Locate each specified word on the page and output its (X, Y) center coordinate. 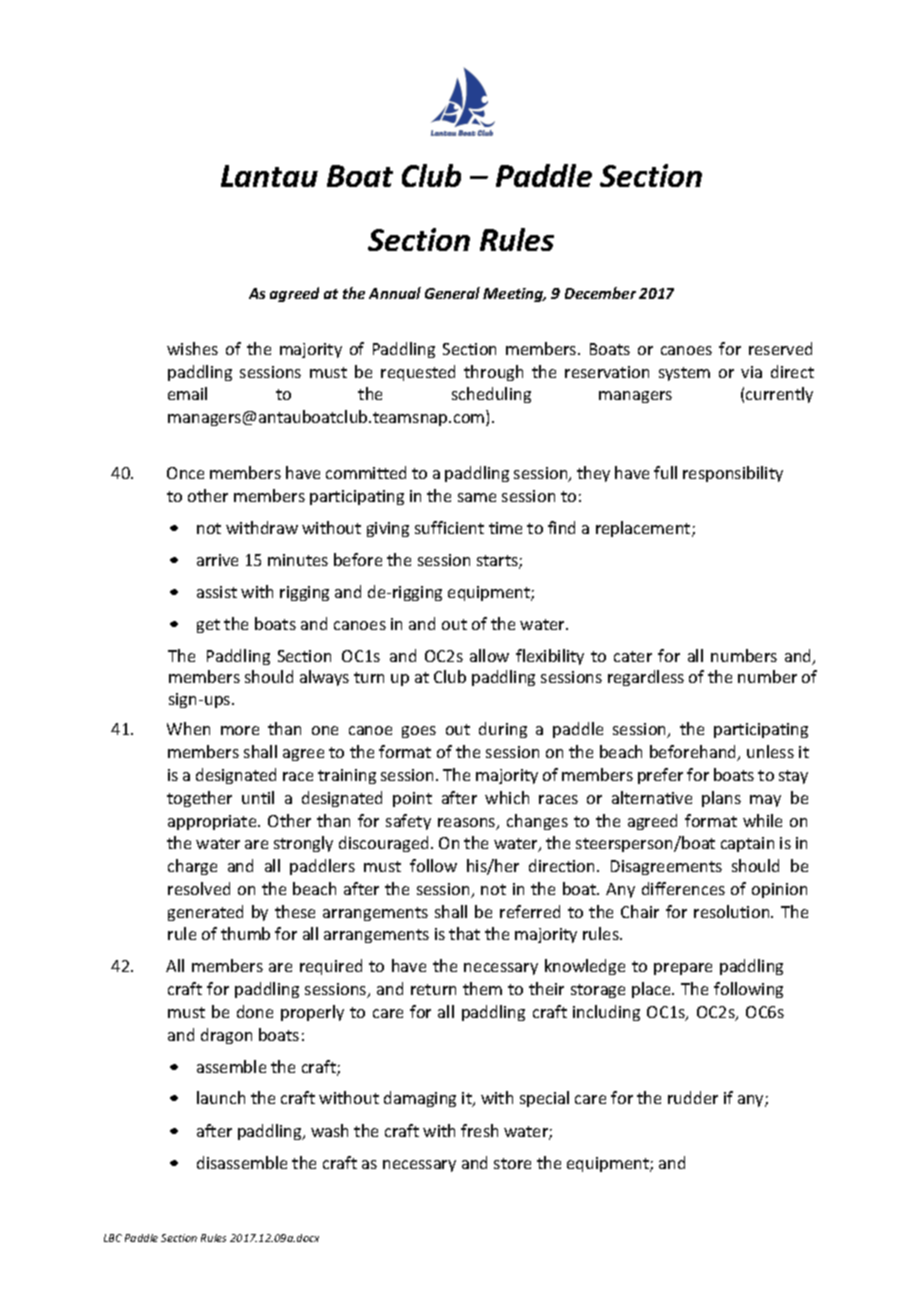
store (512, 1163)
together (199, 799)
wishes (192, 348)
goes (419, 732)
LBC (113, 1238)
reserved (780, 348)
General (452, 293)
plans (721, 799)
